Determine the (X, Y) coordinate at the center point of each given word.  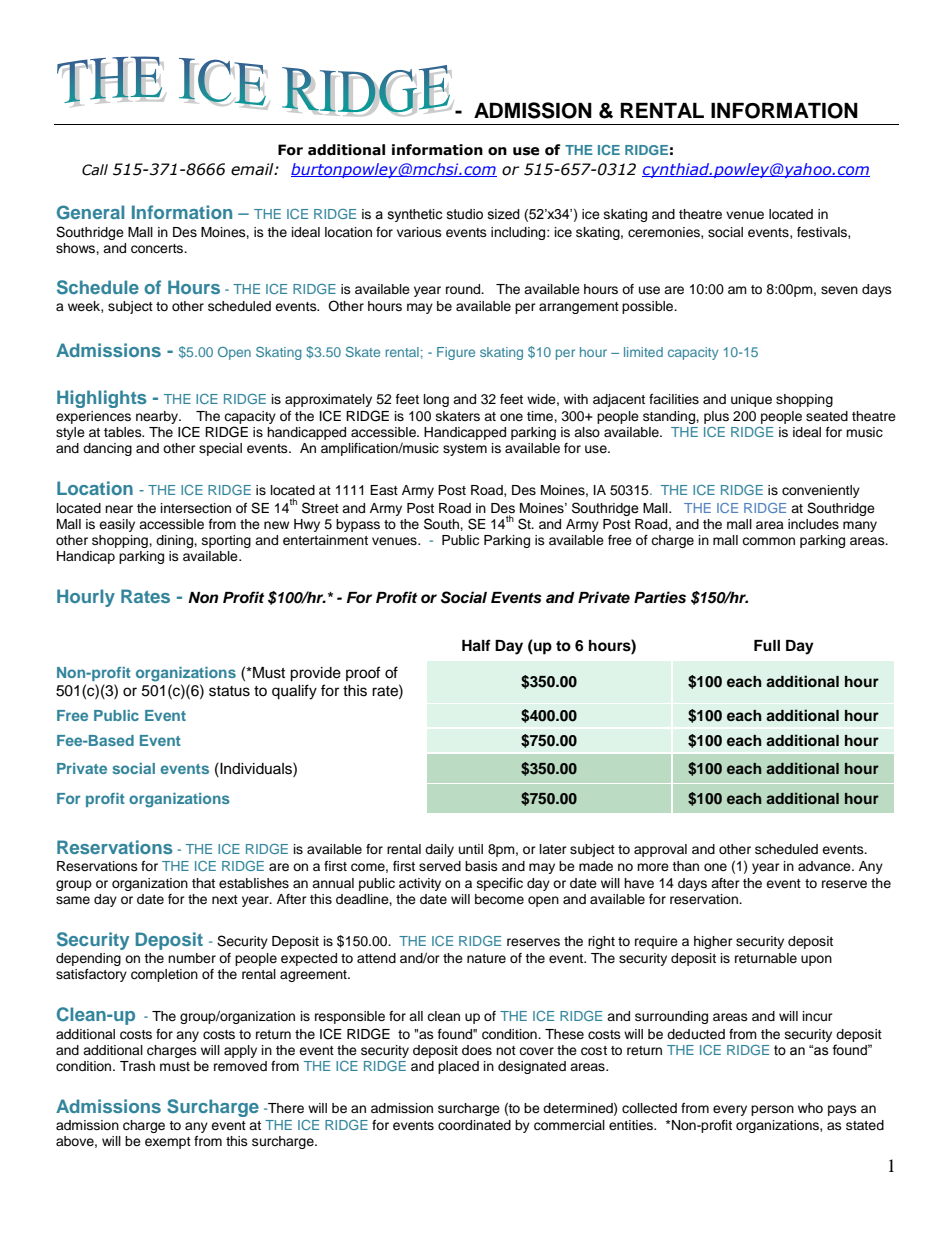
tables (124, 432)
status (229, 691)
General (90, 212)
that (203, 883)
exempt (168, 1143)
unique (751, 400)
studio (465, 214)
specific (500, 884)
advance (825, 866)
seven (839, 290)
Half (476, 645)
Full (767, 645)
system (465, 450)
